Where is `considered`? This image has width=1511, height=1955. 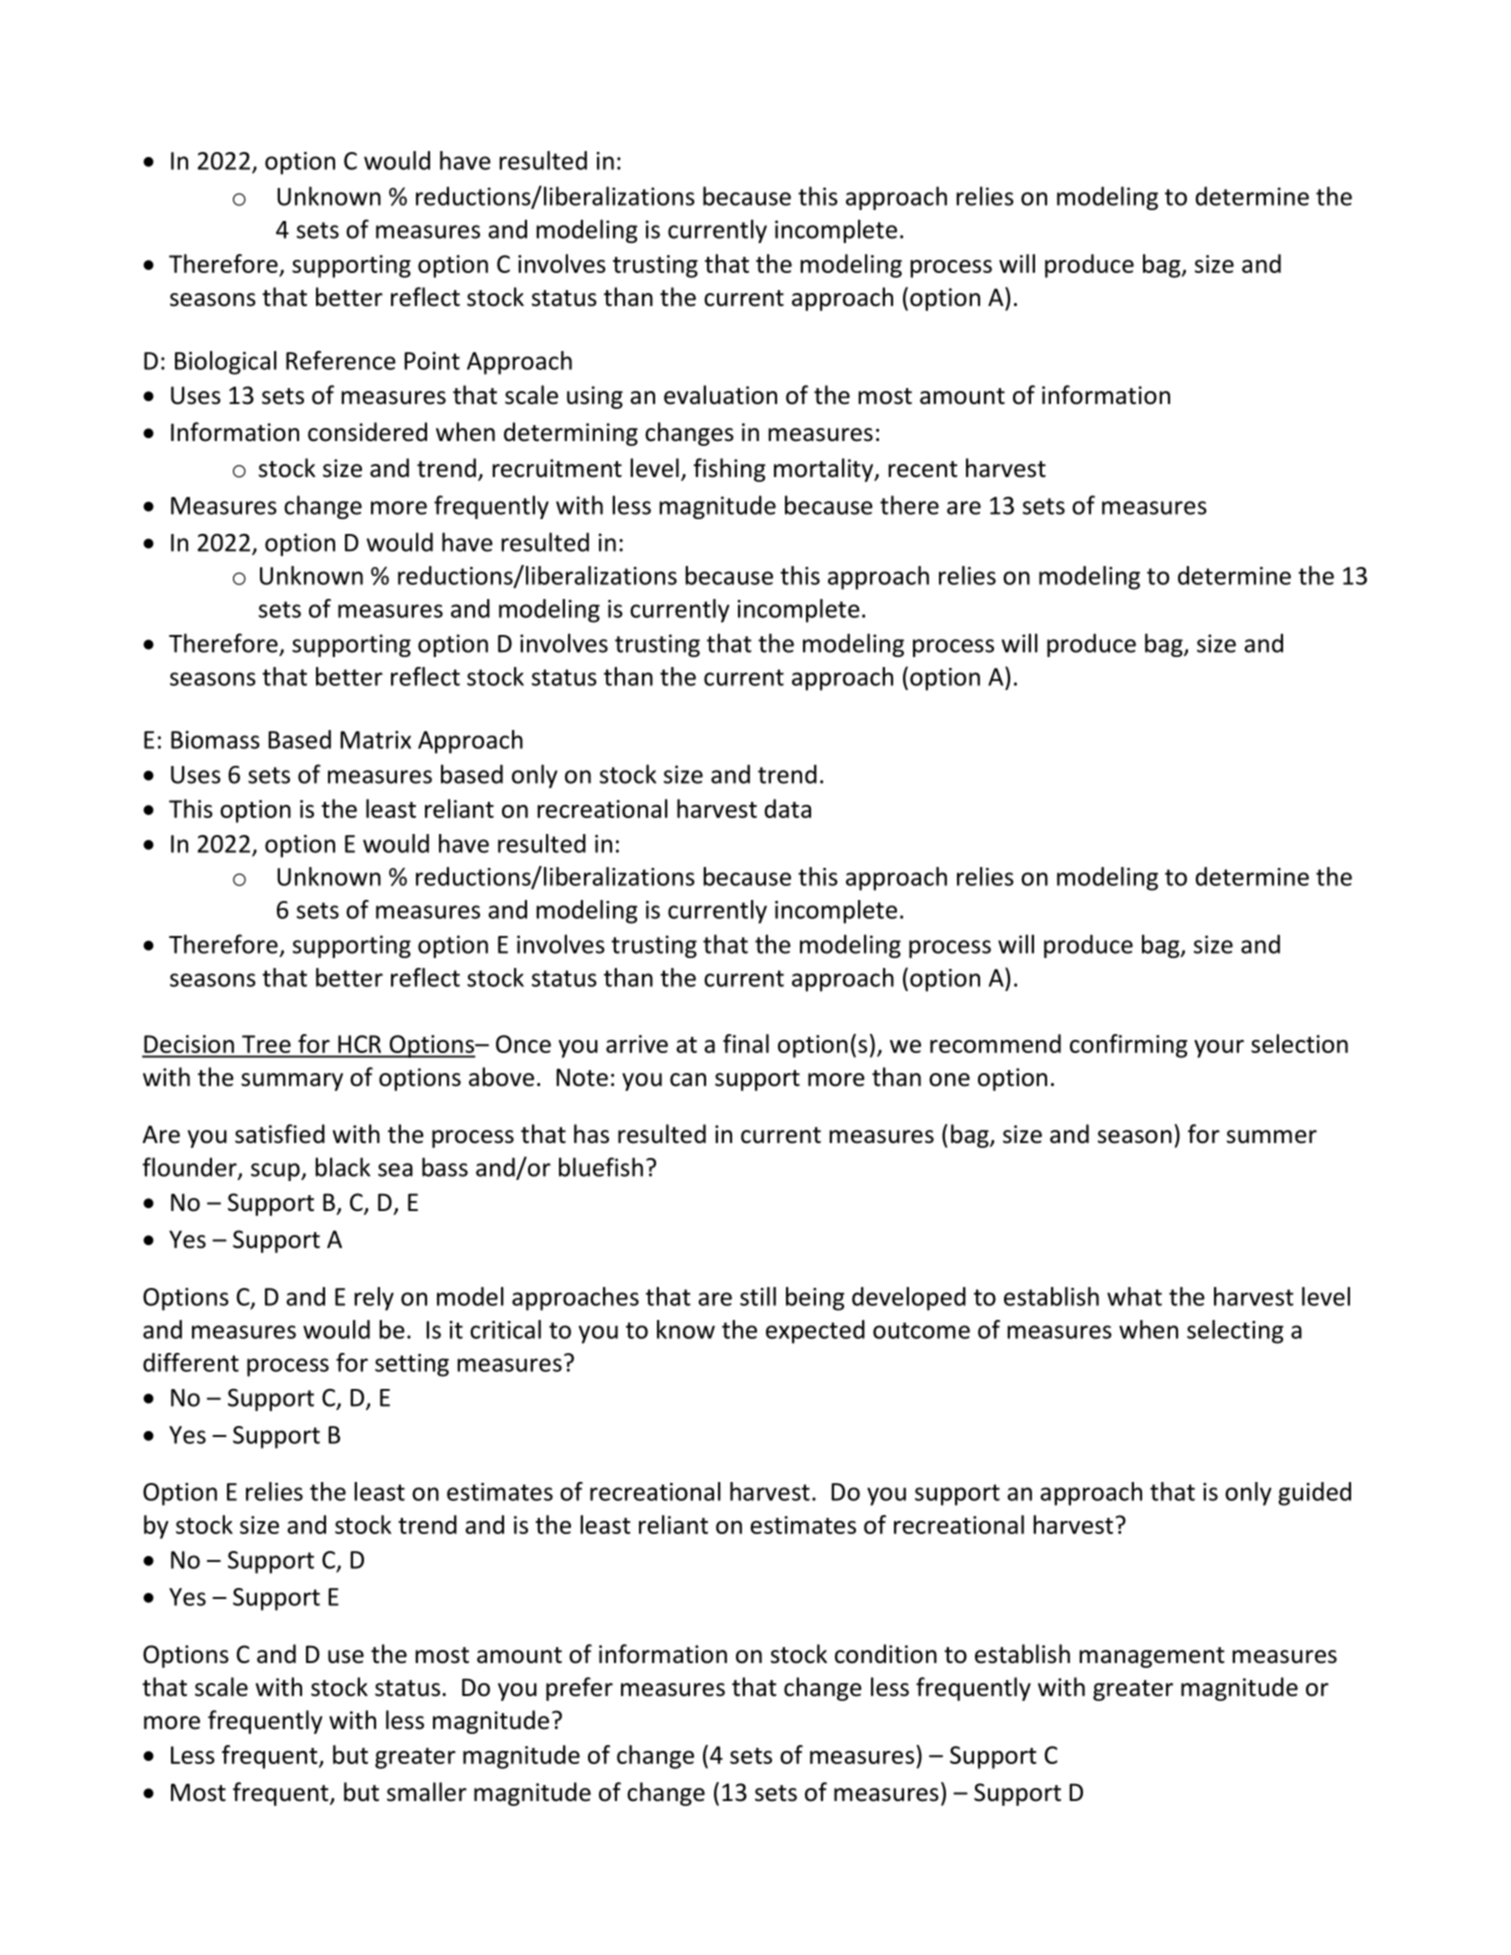 considered is located at coordinates (367, 432).
